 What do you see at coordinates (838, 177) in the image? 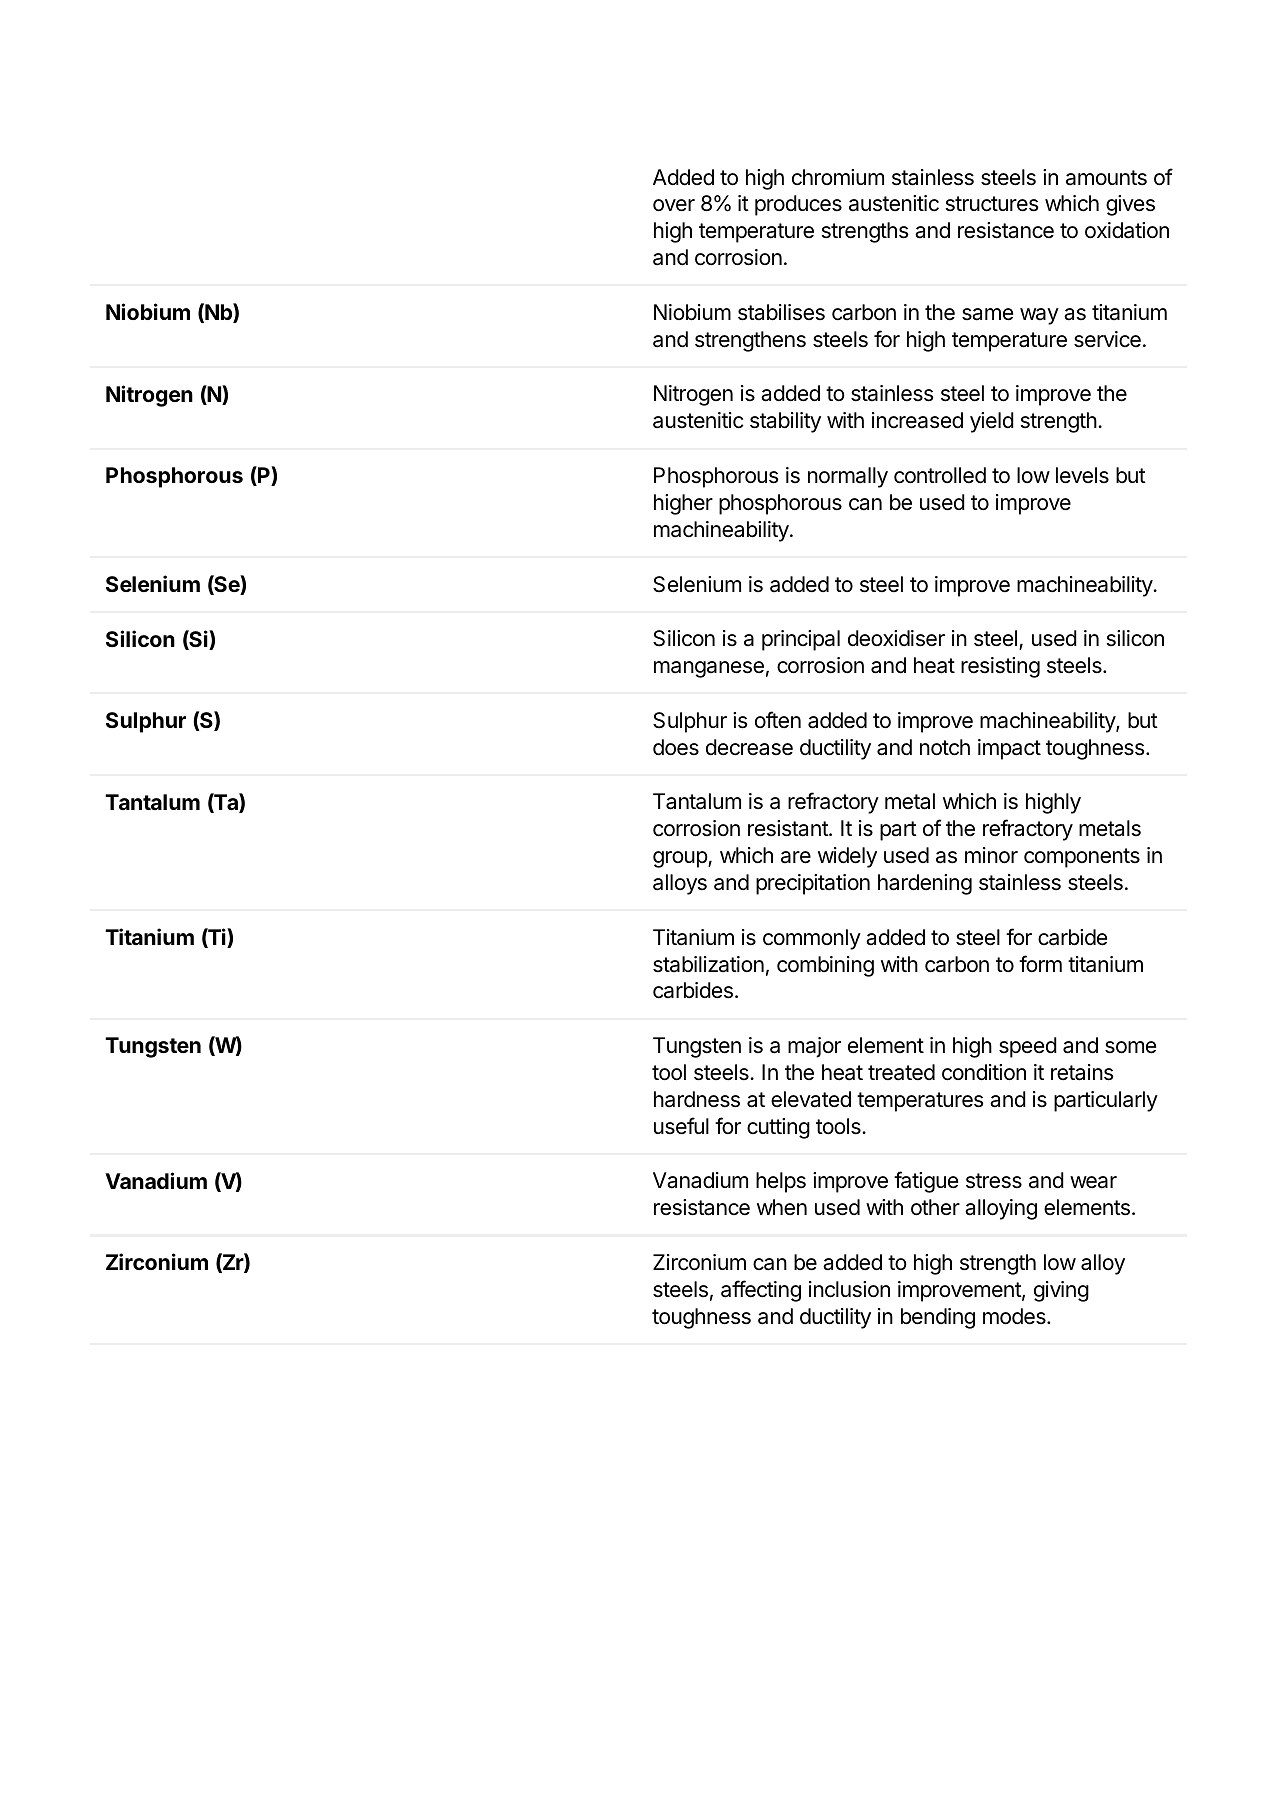
I see `chromium` at bounding box center [838, 177].
